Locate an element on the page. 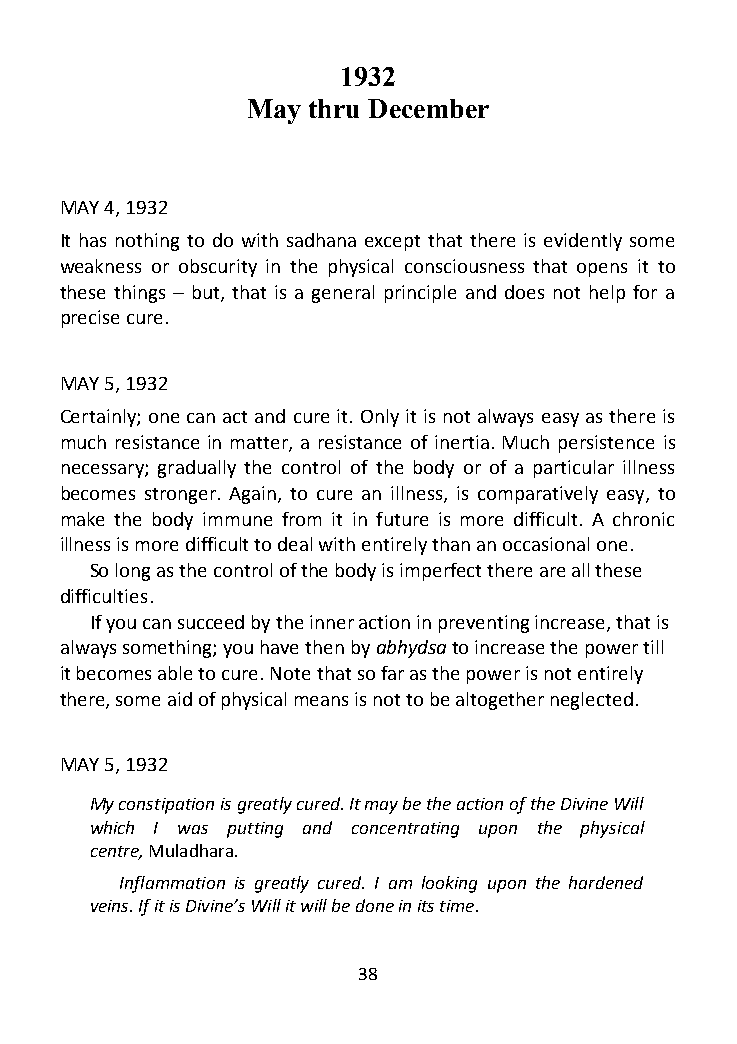 The height and width of the document is (1044, 737). Only is located at coordinates (380, 418).
